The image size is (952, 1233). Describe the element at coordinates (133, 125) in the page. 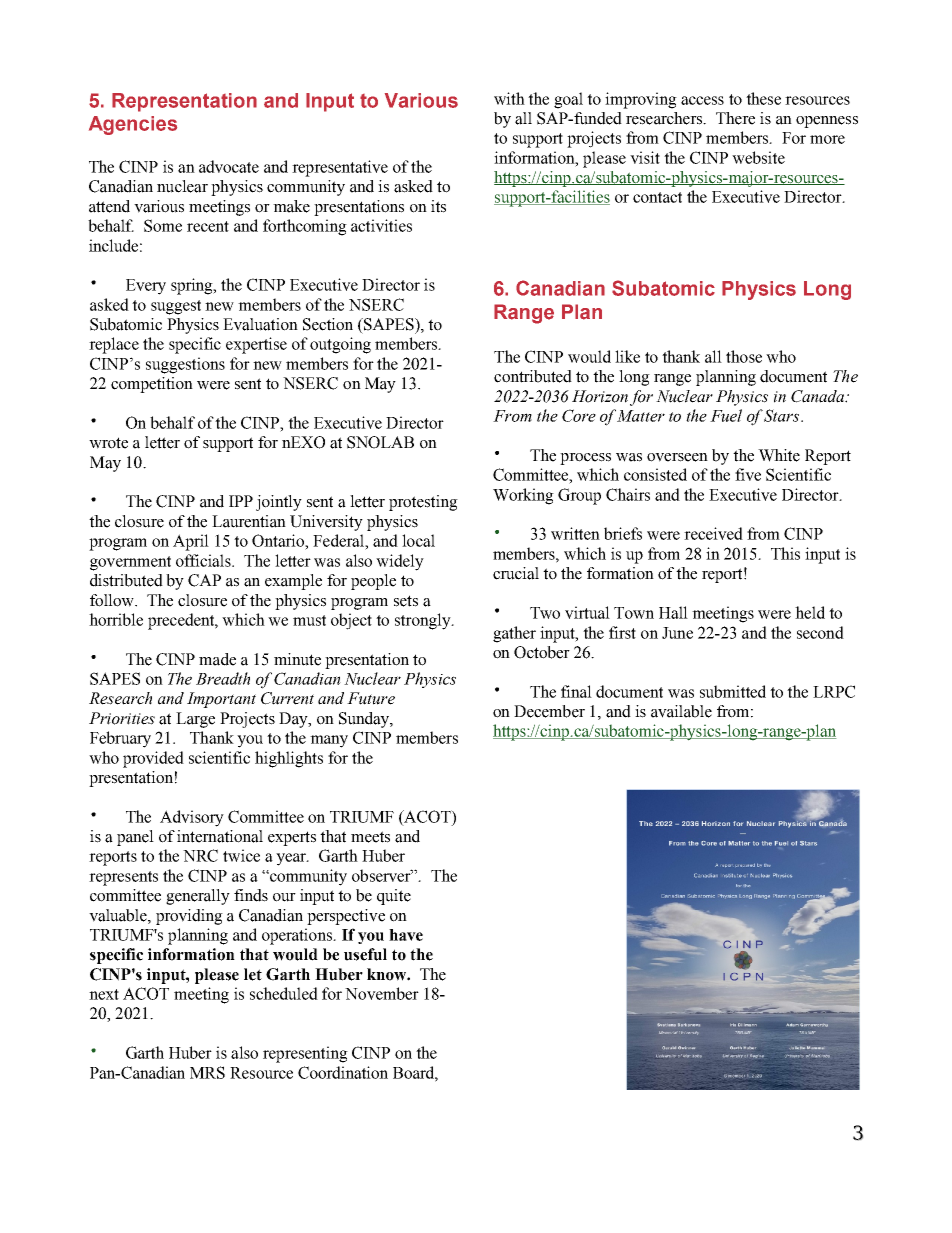

I see `Agencies` at that location.
